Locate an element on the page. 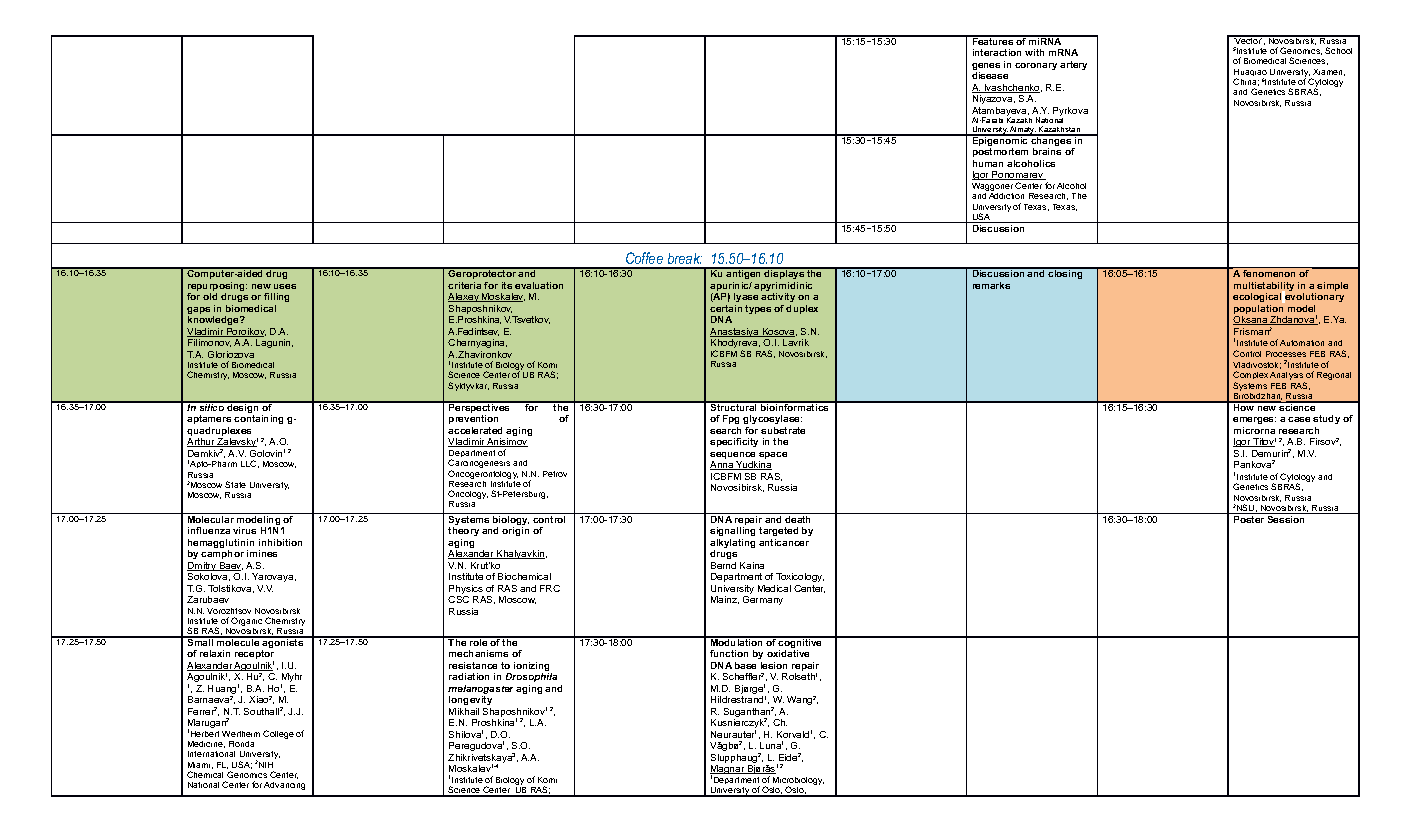 The image size is (1415, 840). Advancing is located at coordinates (284, 786).
